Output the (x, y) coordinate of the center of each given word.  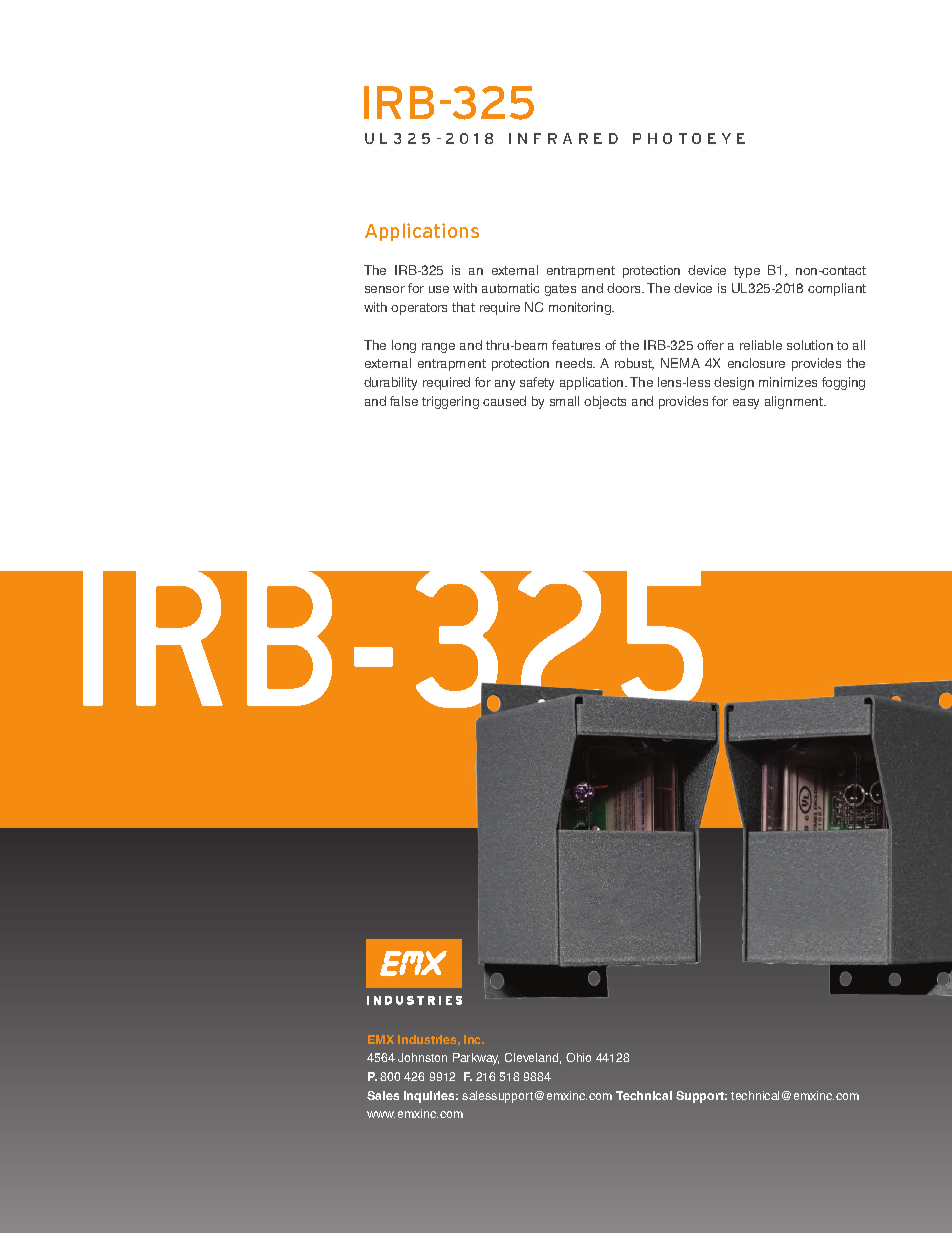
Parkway (476, 1059)
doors (625, 288)
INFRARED (563, 138)
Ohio (578, 1057)
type (747, 272)
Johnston (422, 1057)
